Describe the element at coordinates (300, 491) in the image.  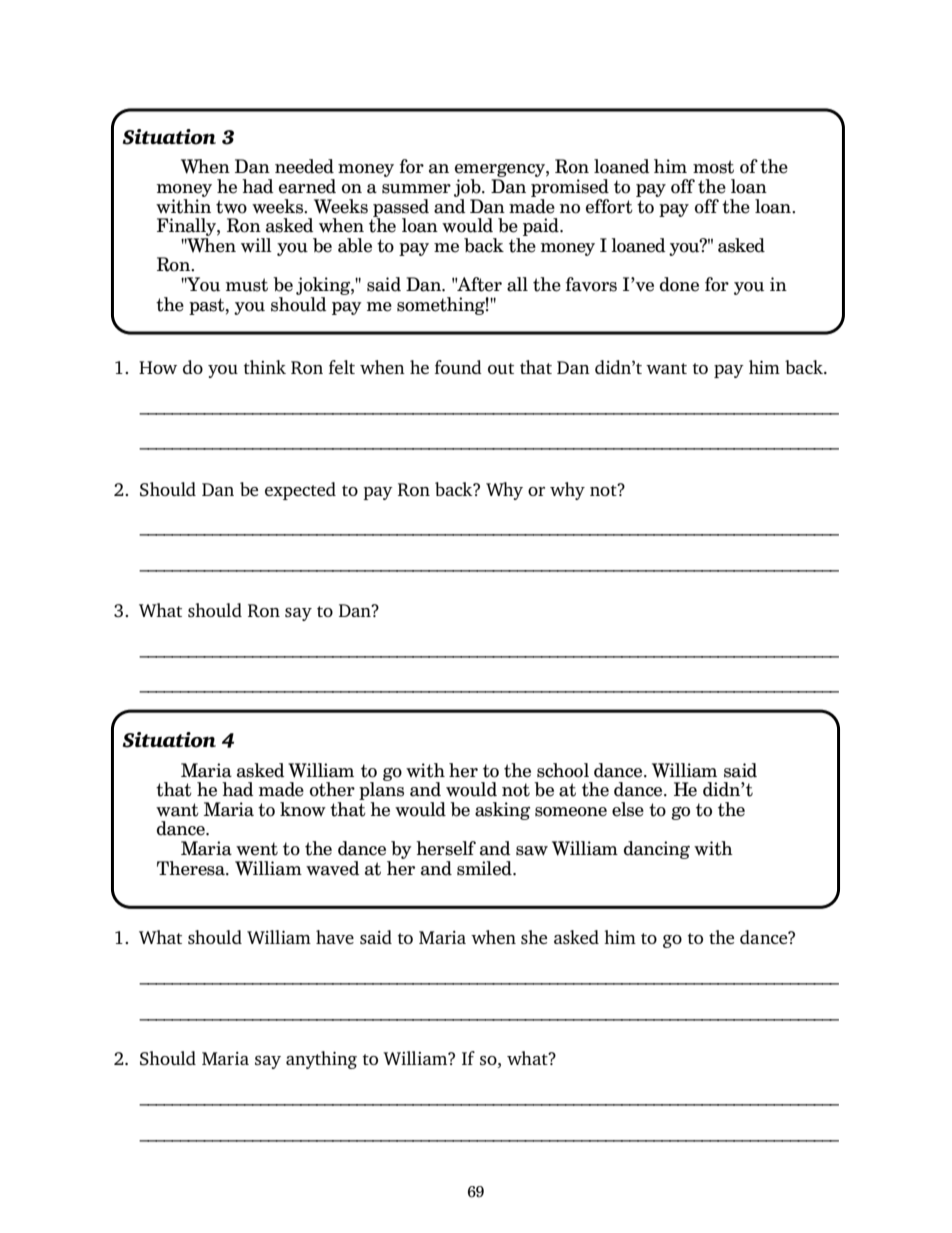
I see `expected` at that location.
